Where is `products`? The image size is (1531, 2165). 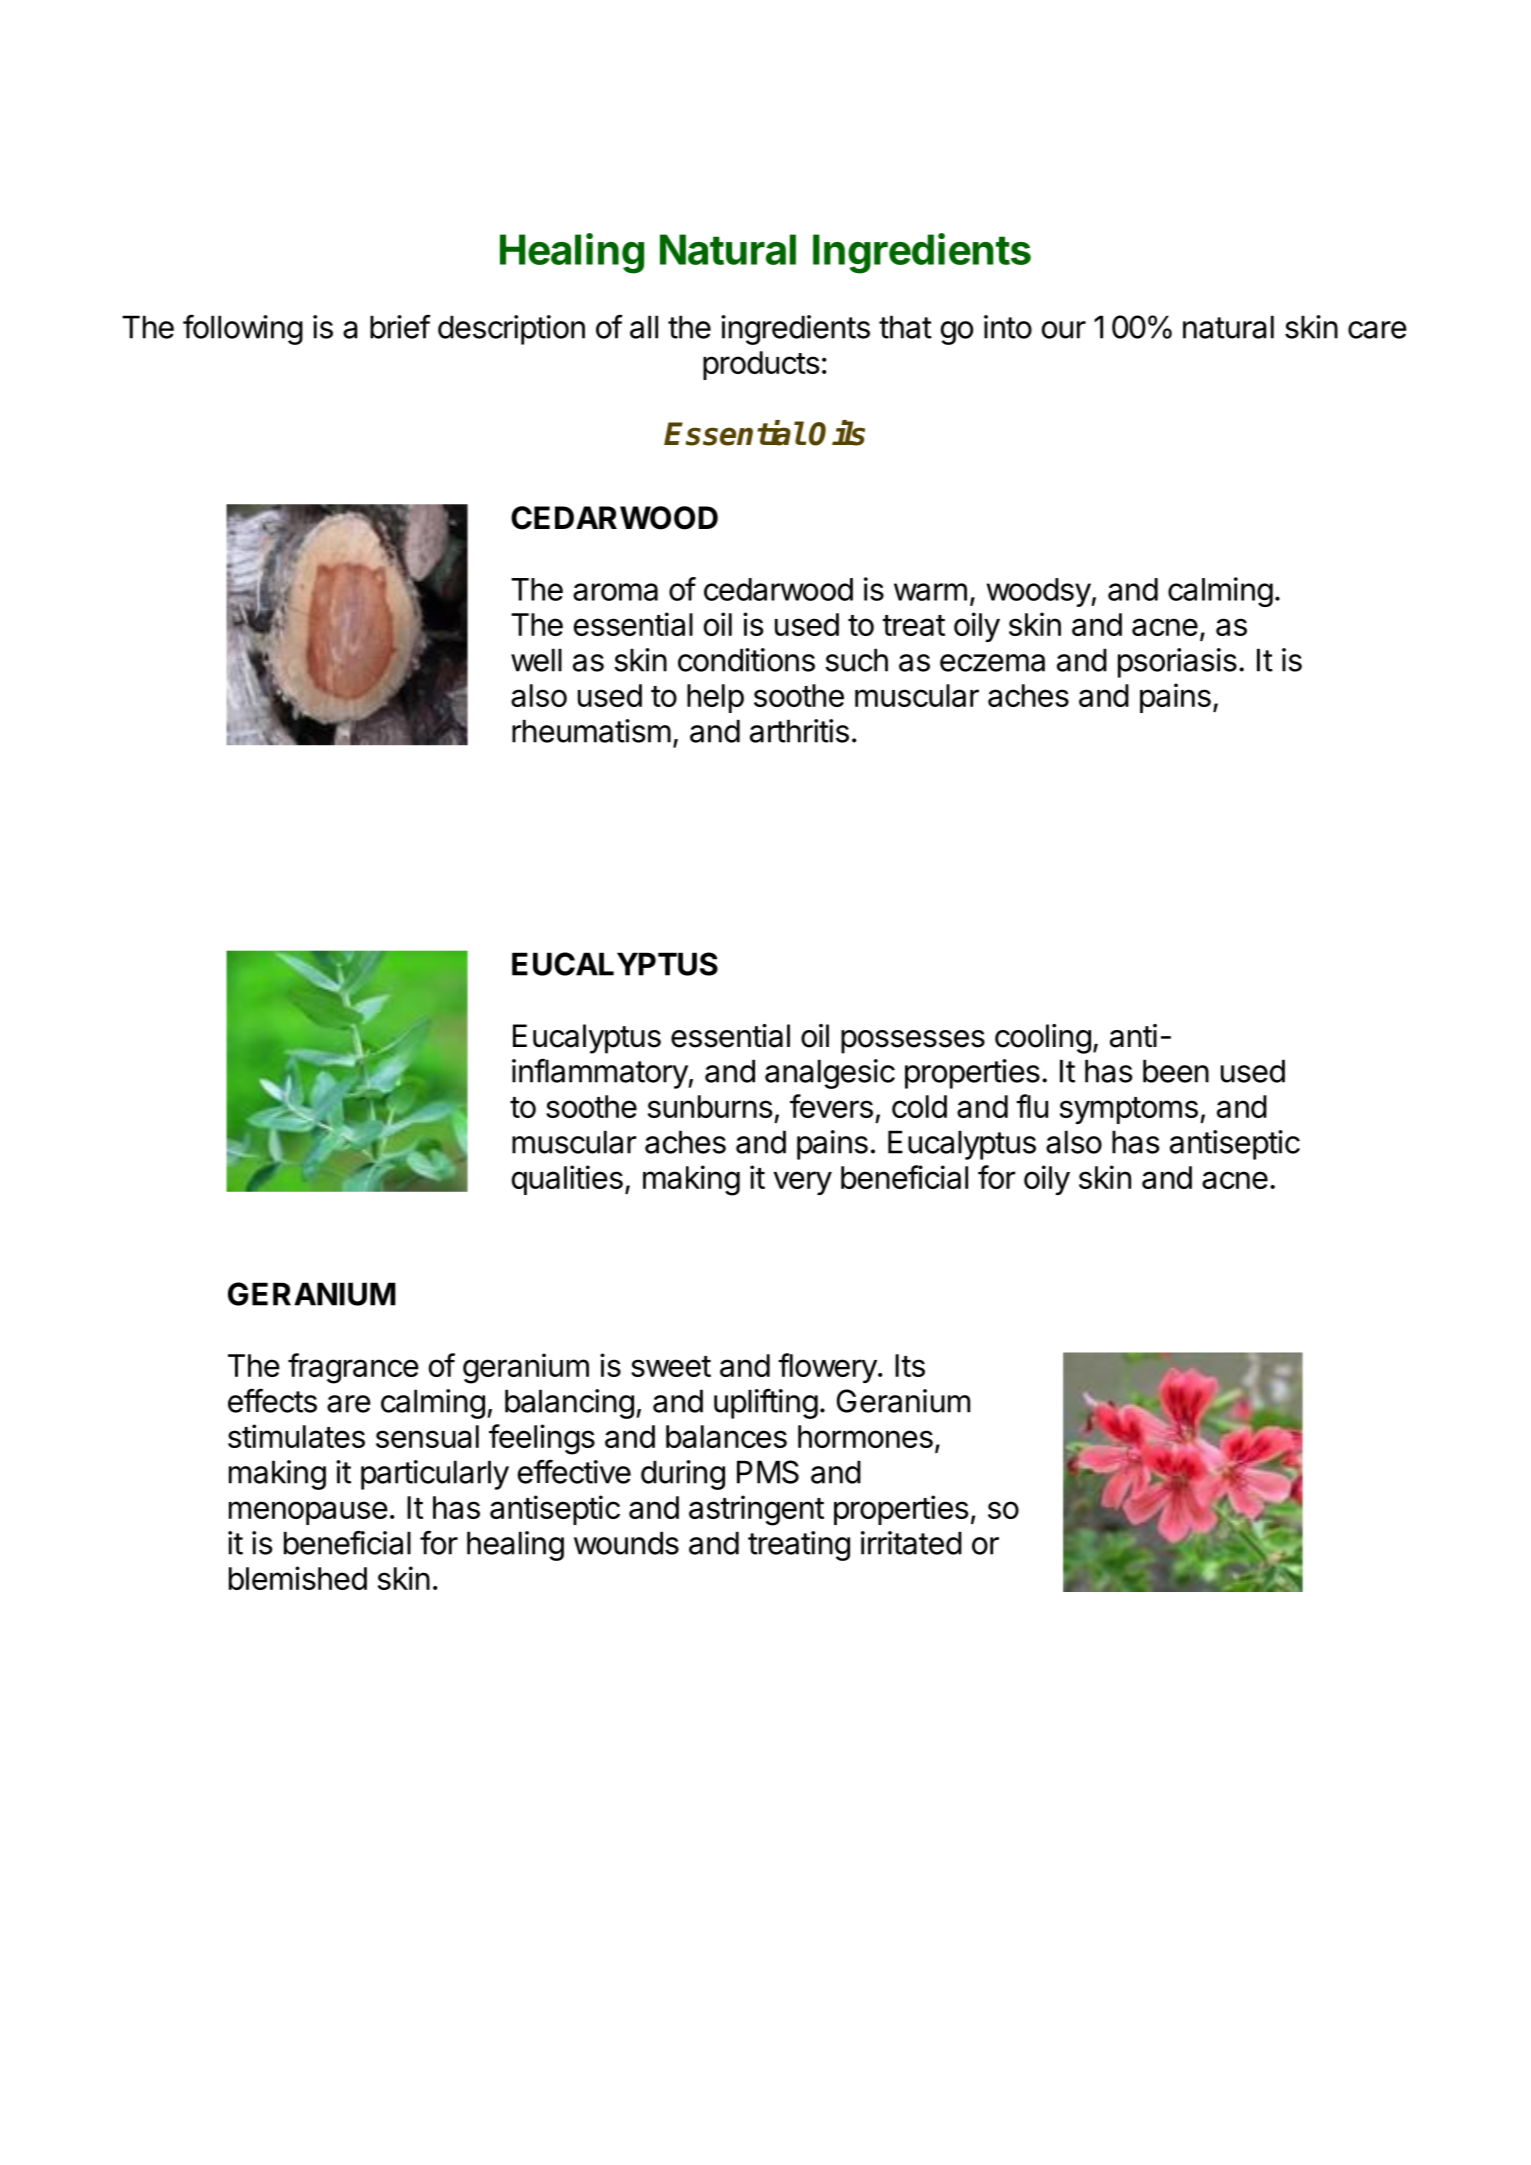
products is located at coordinates (761, 365).
